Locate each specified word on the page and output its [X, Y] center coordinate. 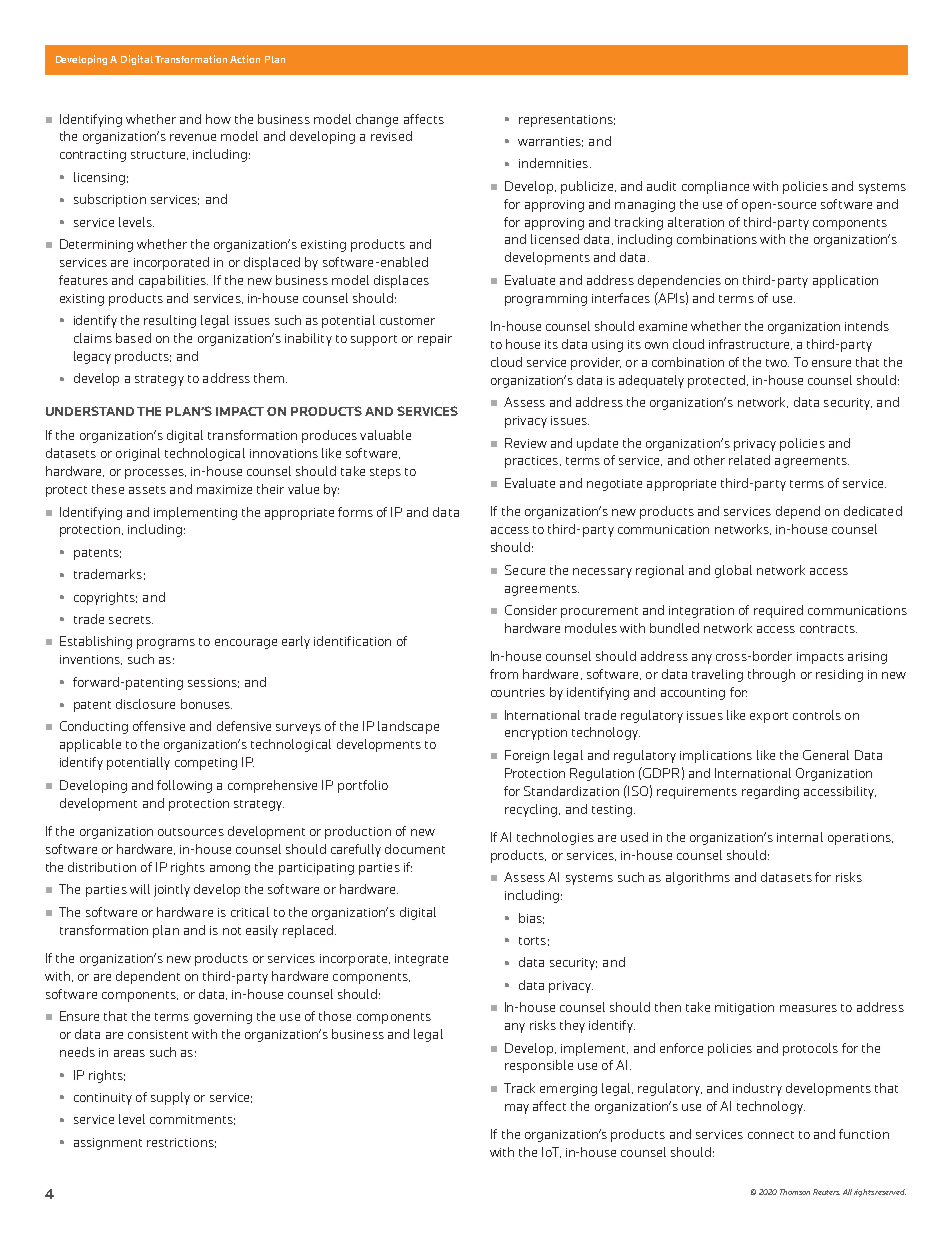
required [778, 611]
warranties [550, 142]
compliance [715, 187]
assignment [108, 1144]
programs [166, 644]
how [218, 119]
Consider [531, 610]
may [517, 1109]
